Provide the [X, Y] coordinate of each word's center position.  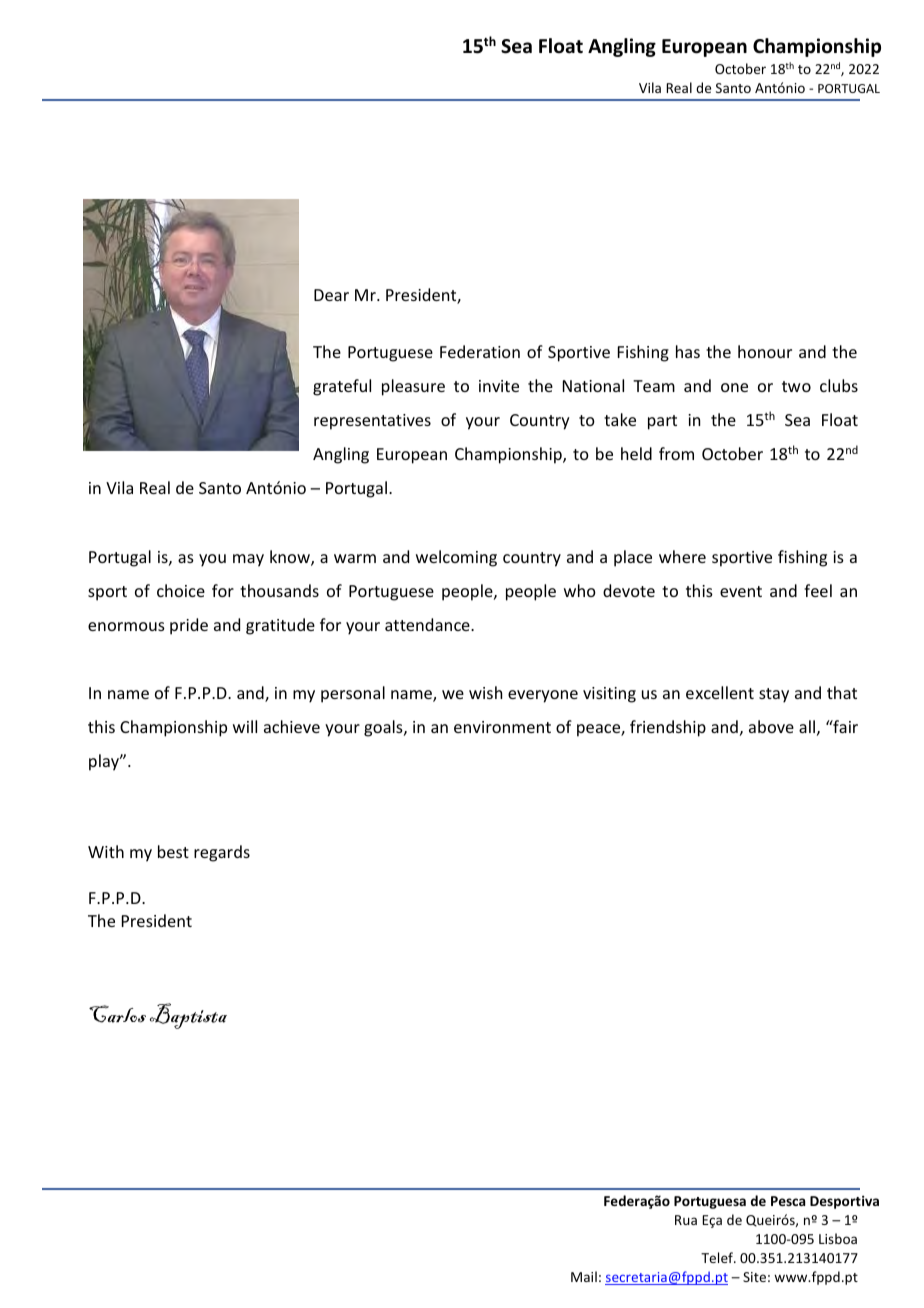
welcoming [456, 558]
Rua [686, 1220]
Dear [331, 295]
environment [502, 727]
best [173, 851]
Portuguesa [710, 1202]
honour [765, 351]
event [741, 591]
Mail [584, 1276]
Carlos [117, 1014]
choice [181, 590]
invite [499, 386]
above [771, 726]
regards [222, 853]
